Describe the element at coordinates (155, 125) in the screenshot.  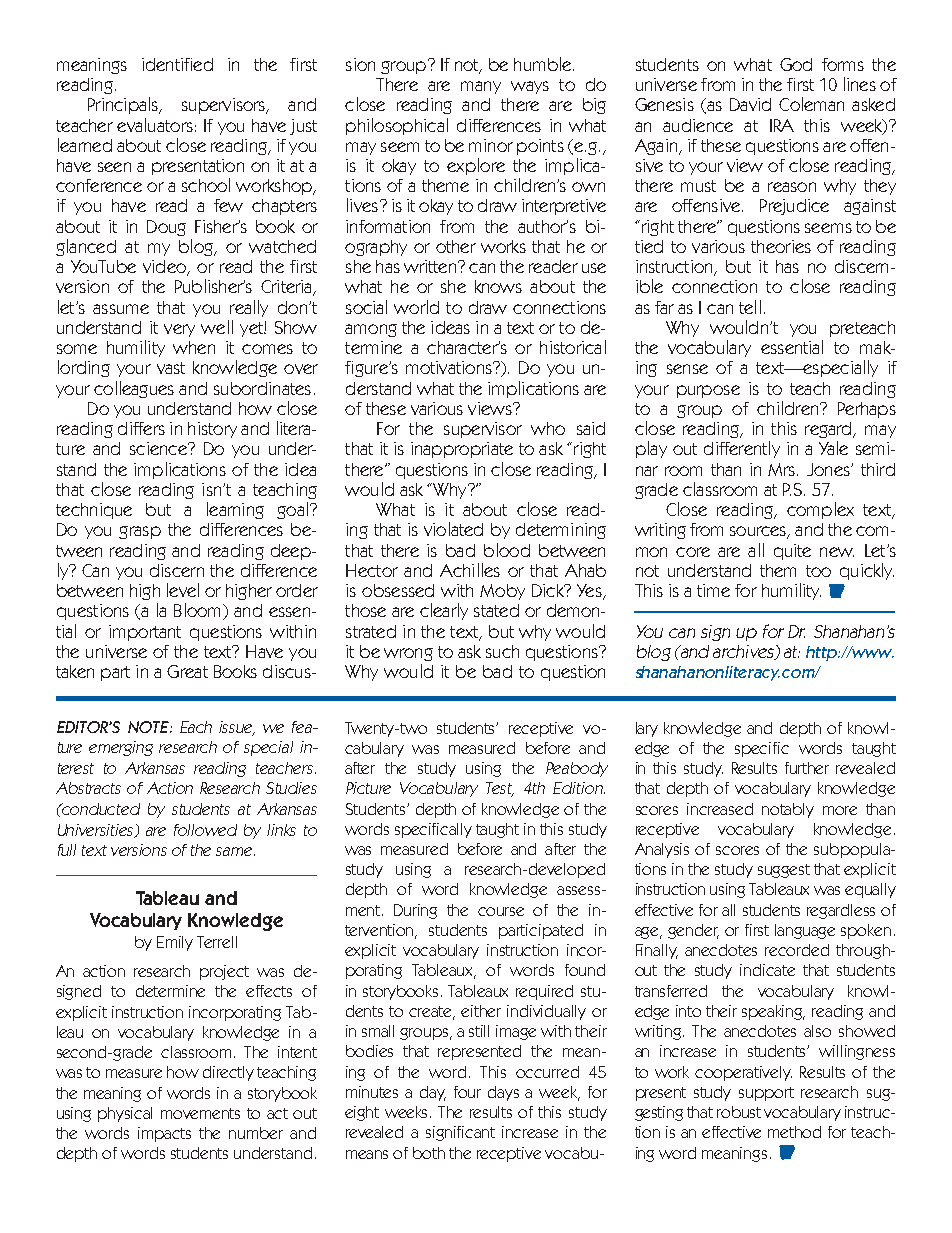
I see `evaluators` at that location.
